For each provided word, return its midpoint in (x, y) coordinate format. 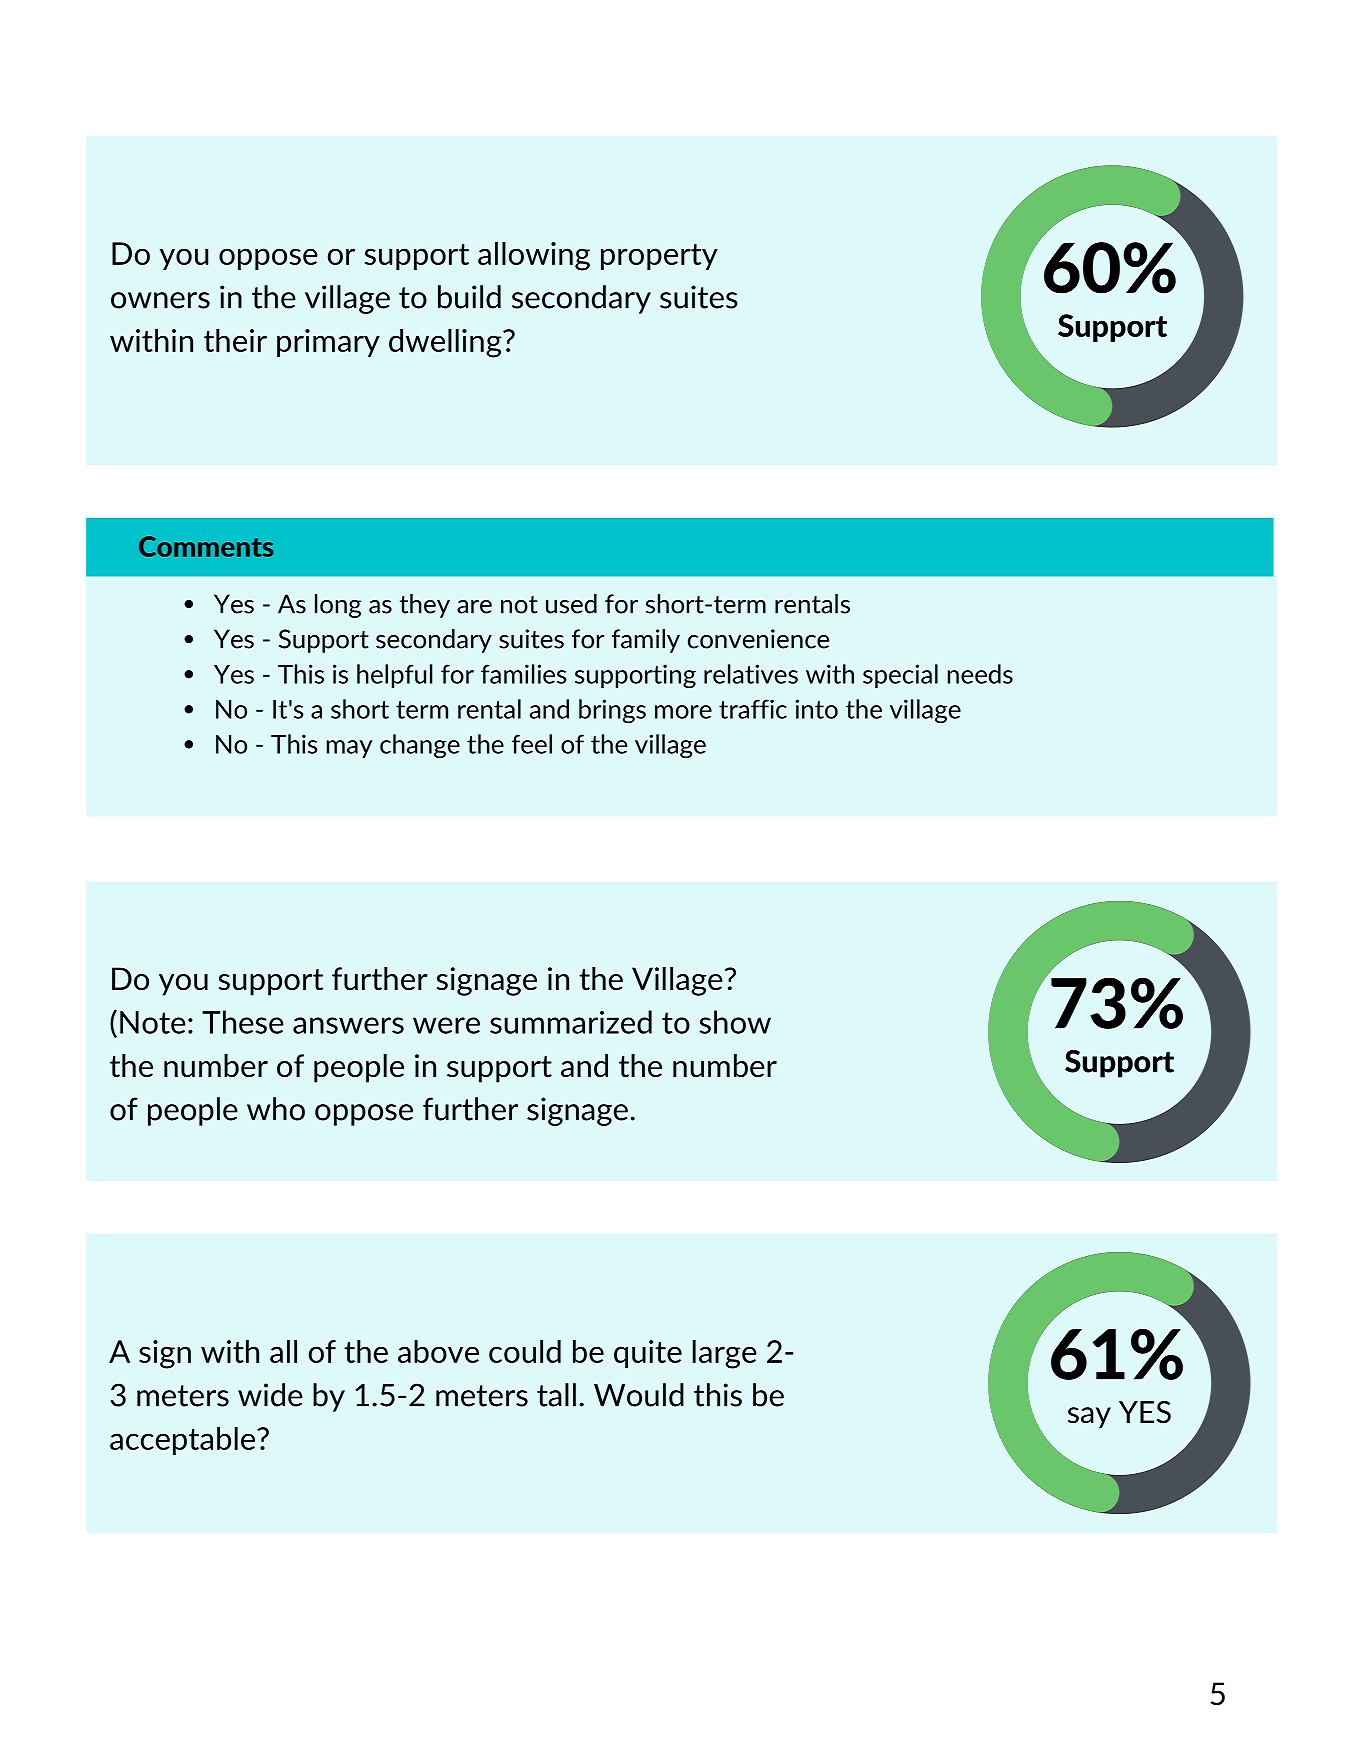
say (1089, 1418)
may (349, 749)
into (816, 709)
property (659, 257)
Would (639, 1395)
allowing (534, 256)
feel (532, 744)
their (235, 340)
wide (270, 1395)
